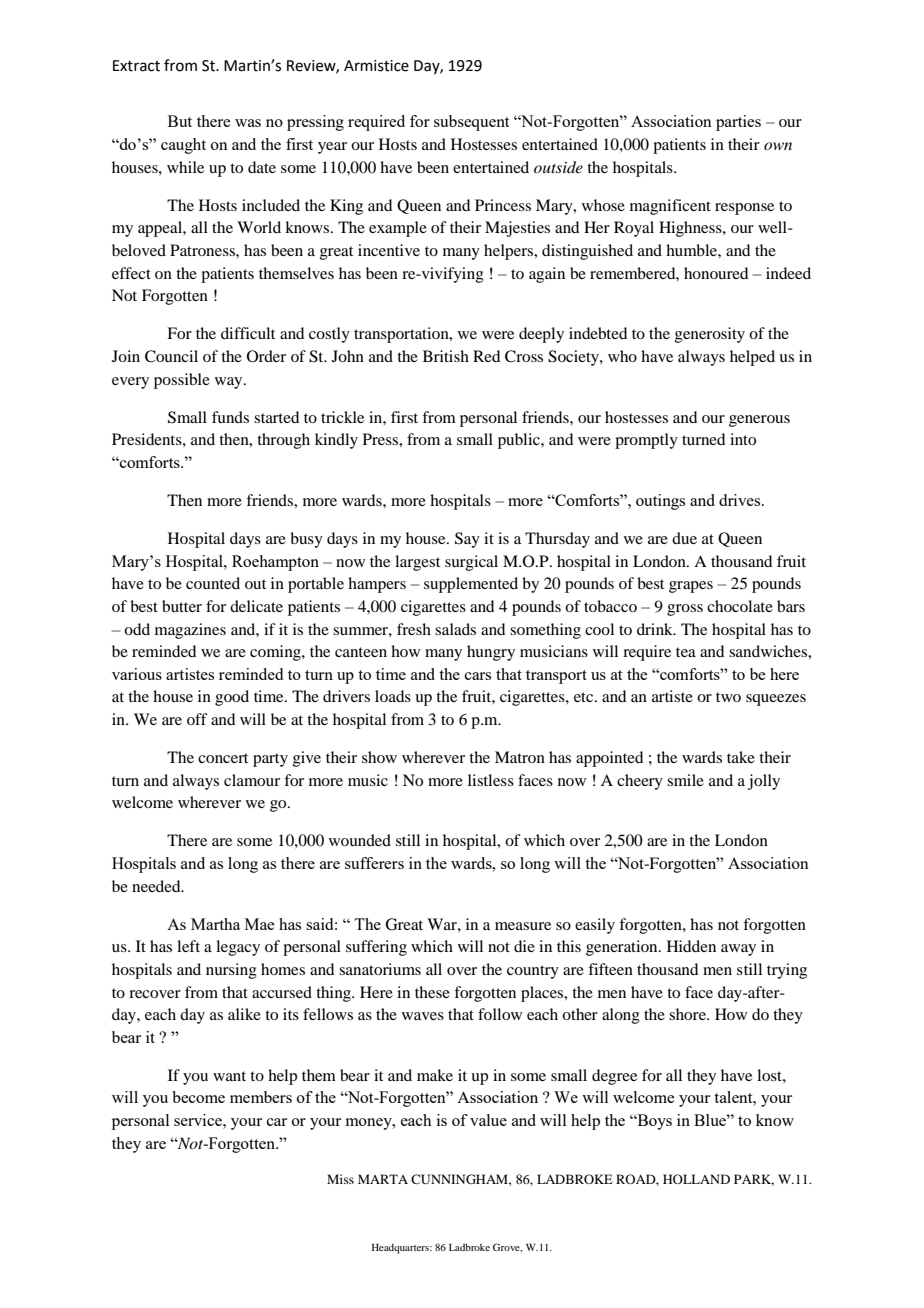  Describe the element at coordinates (182, 381) in the image. I see `possible` at that location.
